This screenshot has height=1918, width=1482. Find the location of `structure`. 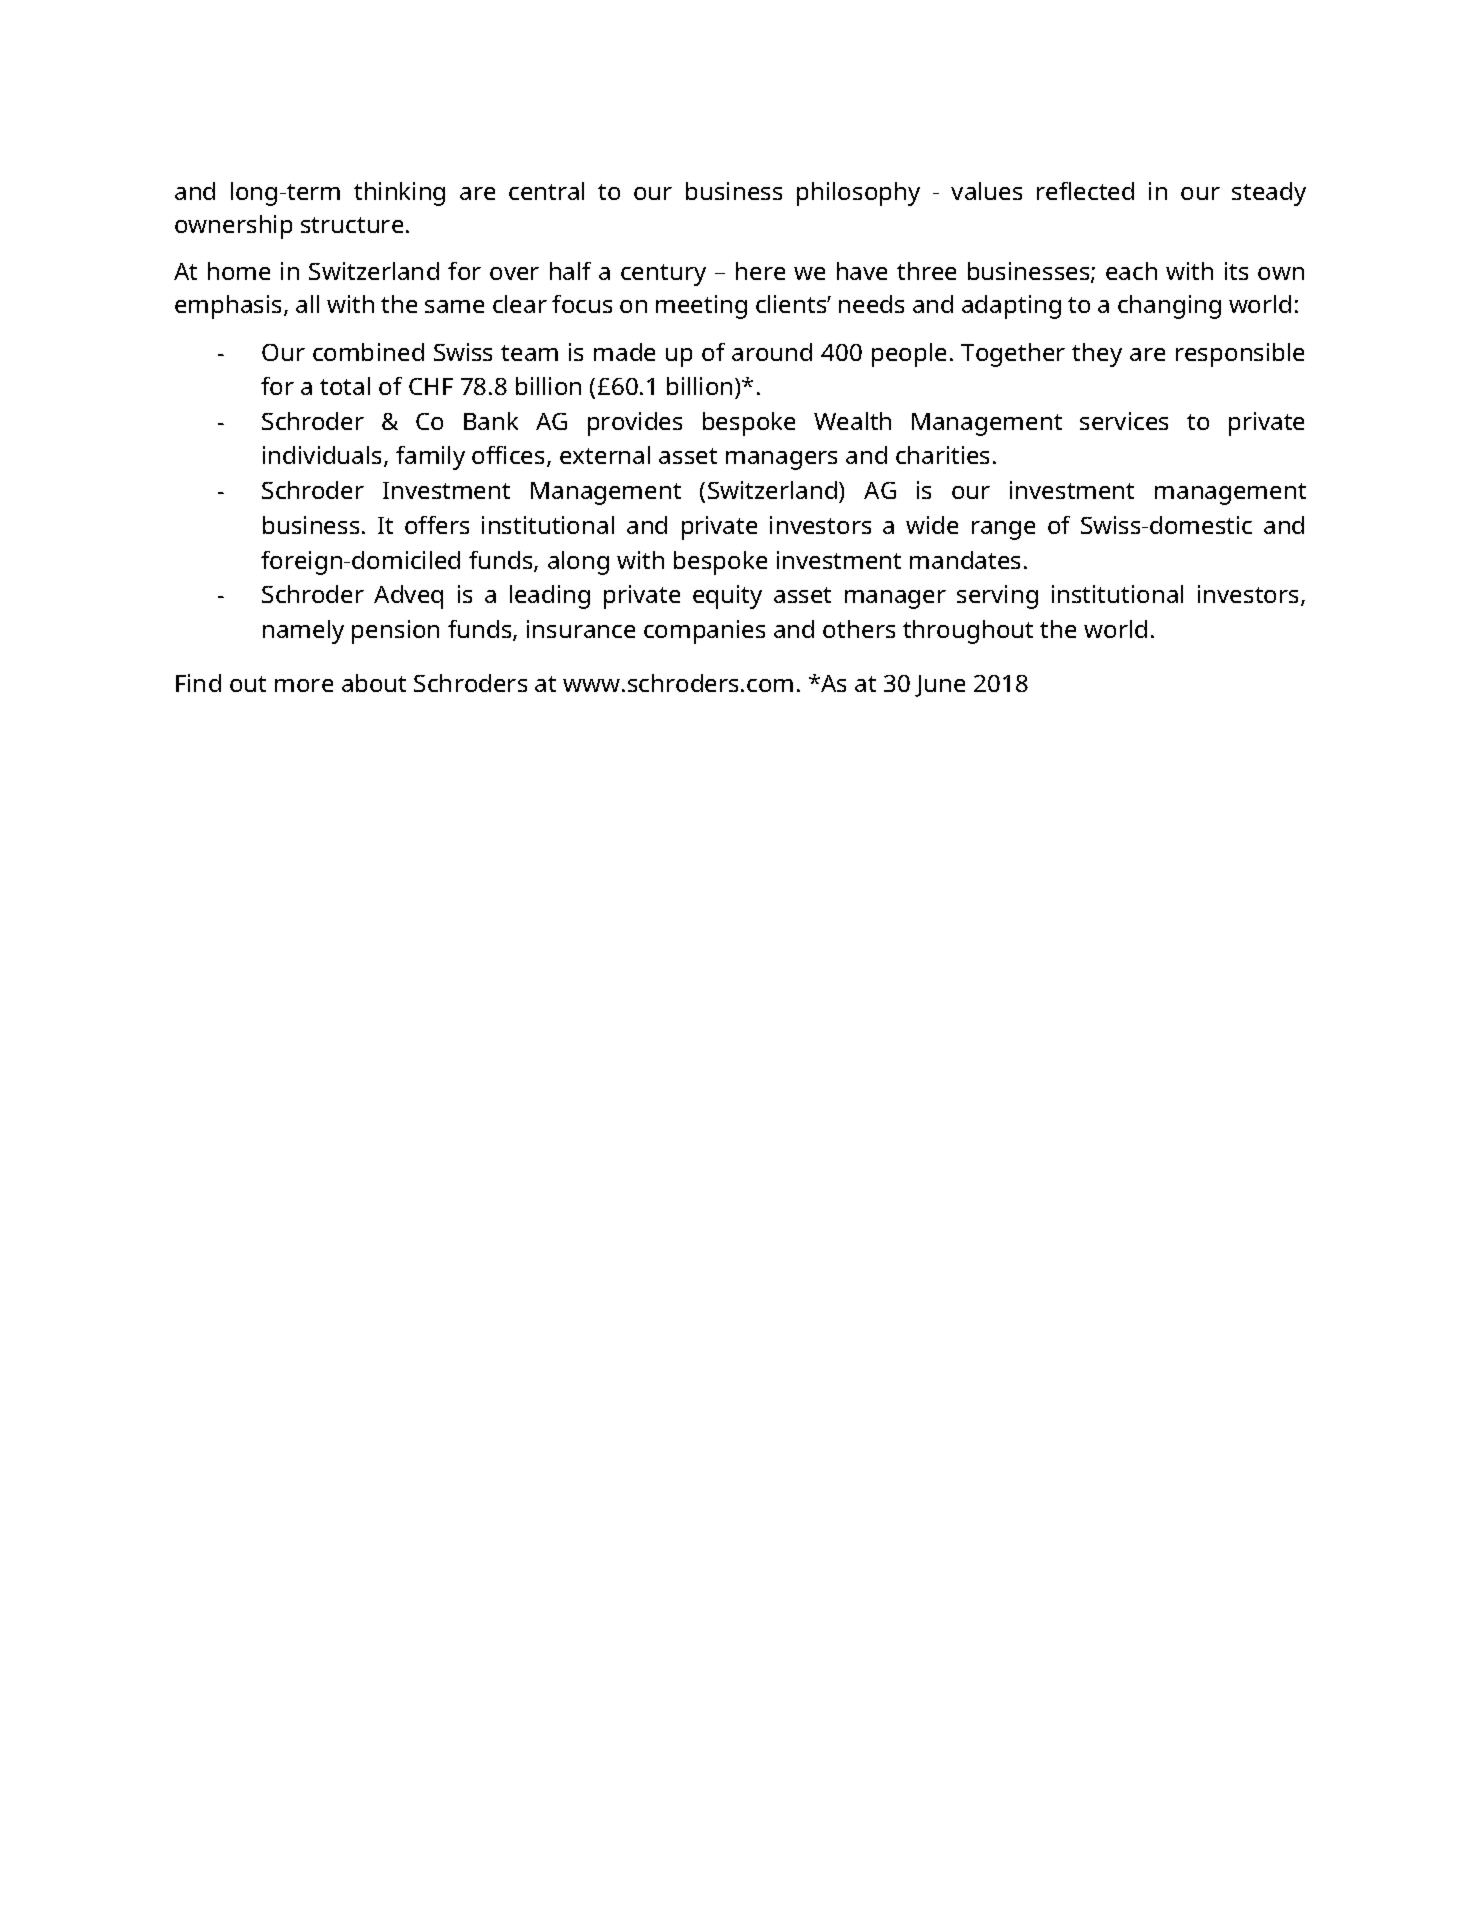

structure is located at coordinates (352, 225).
